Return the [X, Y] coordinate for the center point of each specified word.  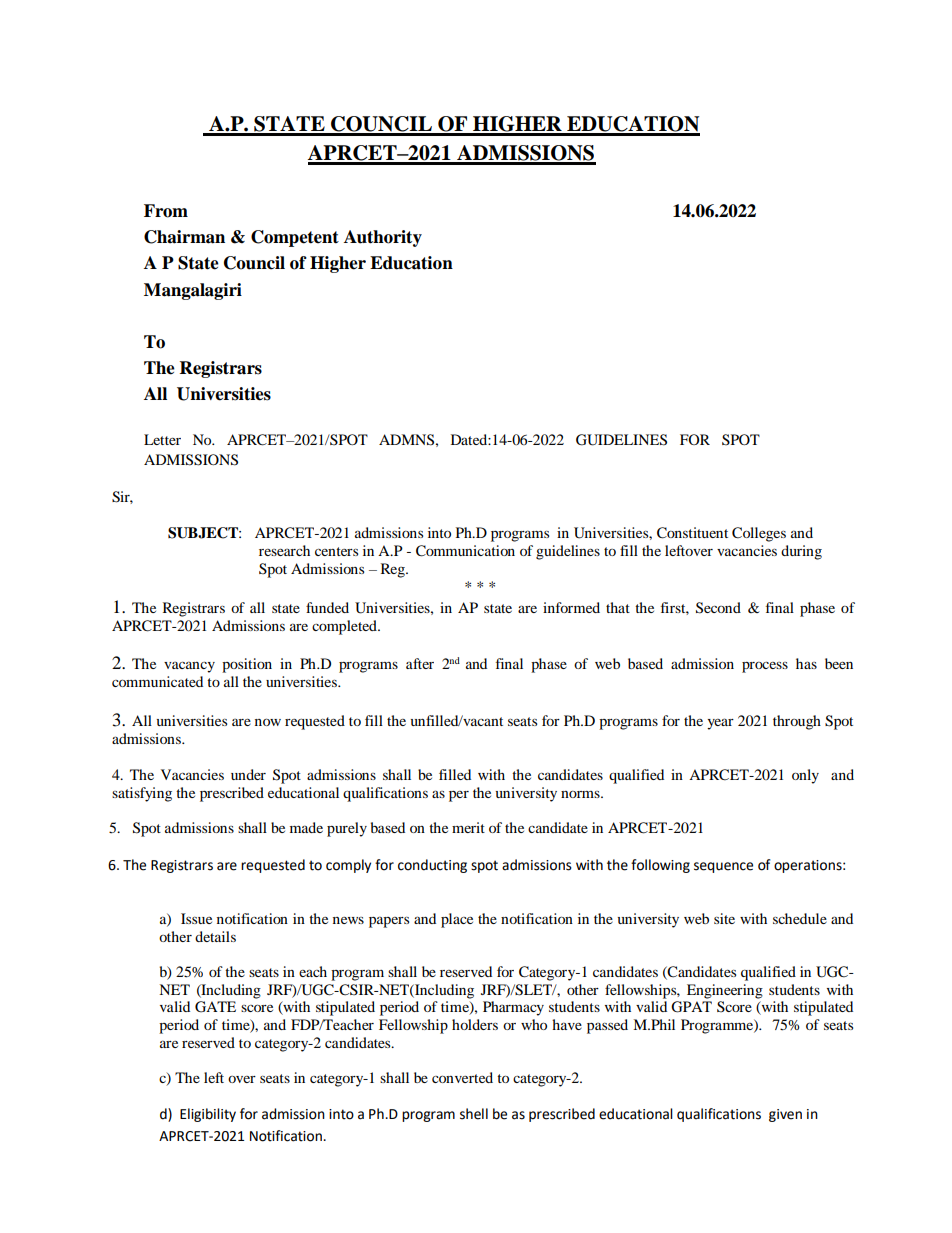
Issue [196, 918]
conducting [432, 866]
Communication [465, 551]
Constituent [692, 533]
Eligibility [208, 1115]
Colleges [759, 534]
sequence [723, 867]
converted [462, 1077]
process [765, 667]
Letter [162, 439]
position [247, 665]
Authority [383, 238]
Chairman [184, 237]
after [420, 663]
